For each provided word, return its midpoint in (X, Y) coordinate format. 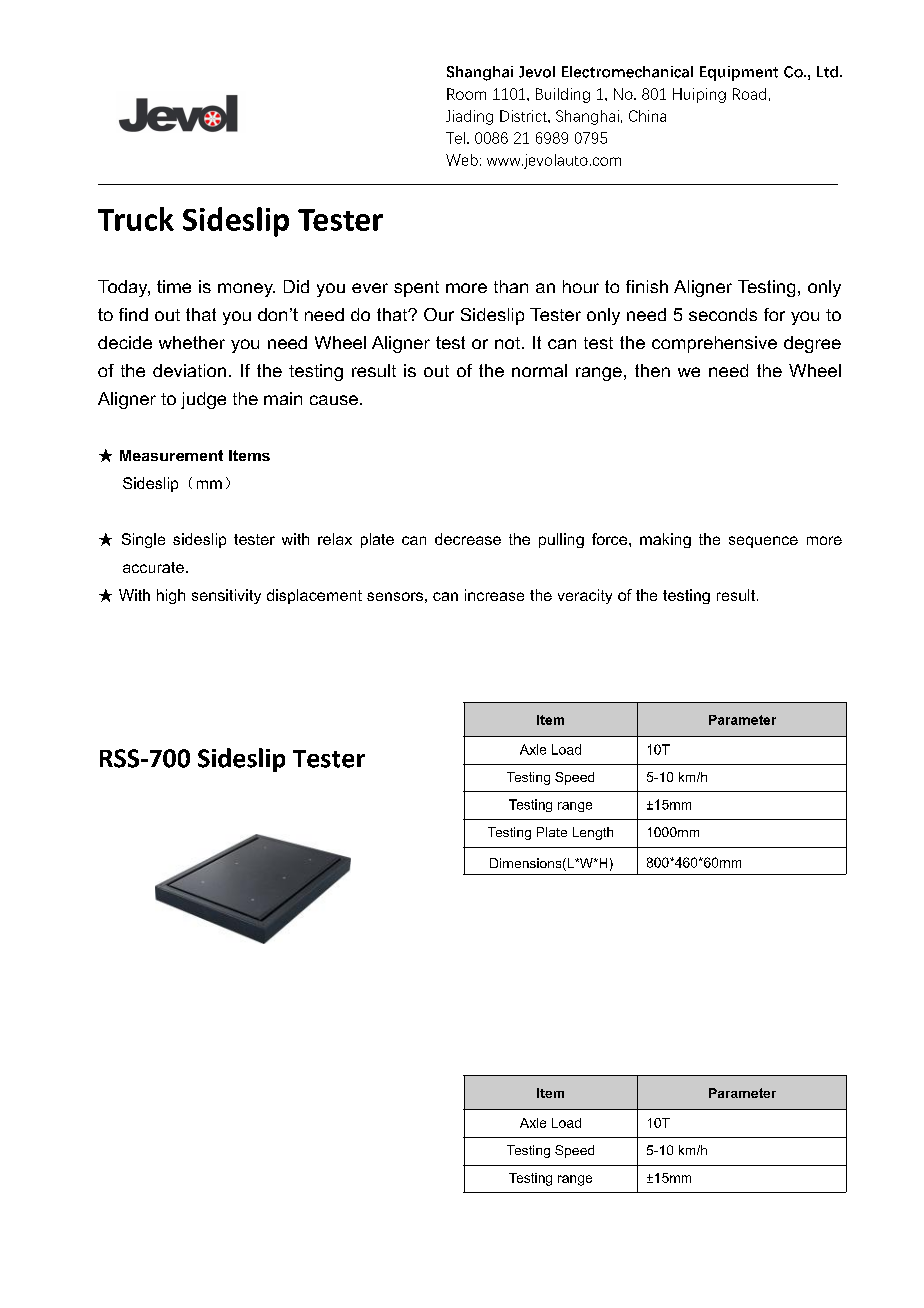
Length (593, 833)
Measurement (171, 455)
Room (466, 94)
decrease (468, 539)
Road (749, 94)
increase (494, 595)
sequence (763, 542)
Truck (136, 219)
